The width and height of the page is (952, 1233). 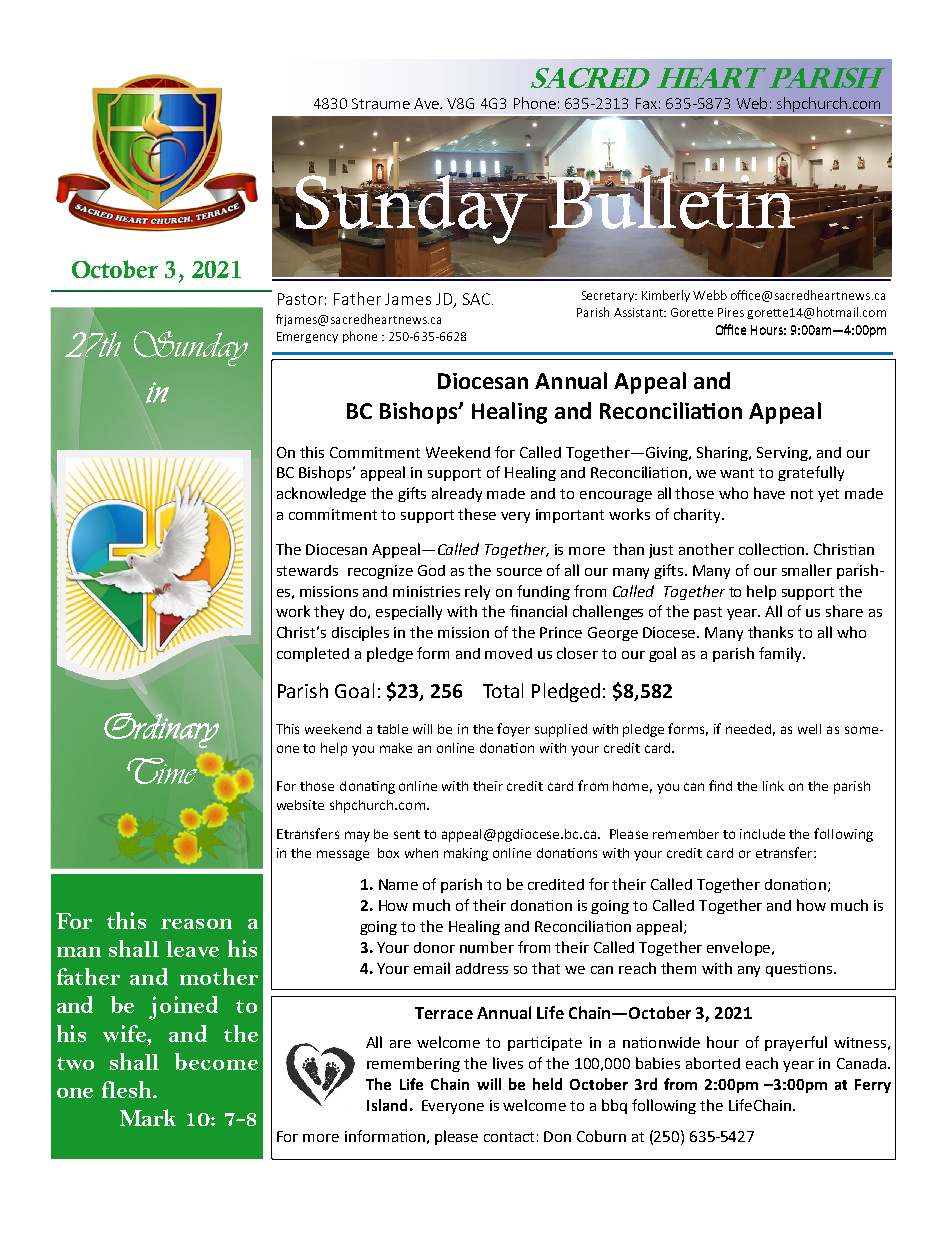 I want to click on Webb, so click(x=710, y=295).
